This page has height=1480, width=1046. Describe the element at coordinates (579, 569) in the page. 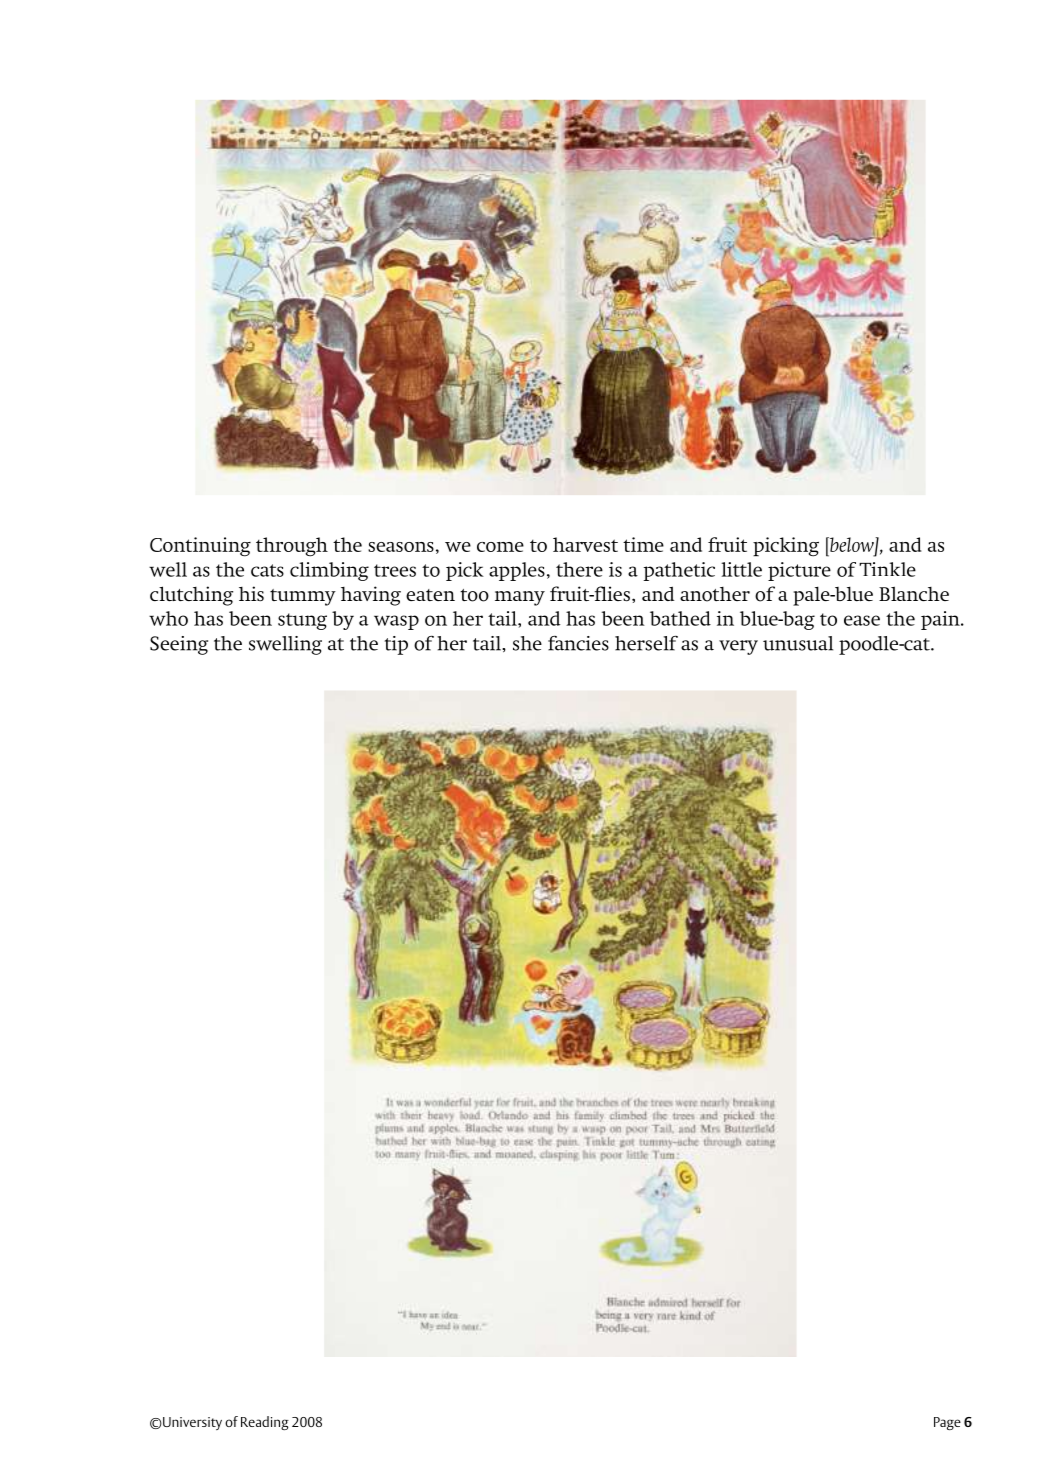

I see `there` at that location.
